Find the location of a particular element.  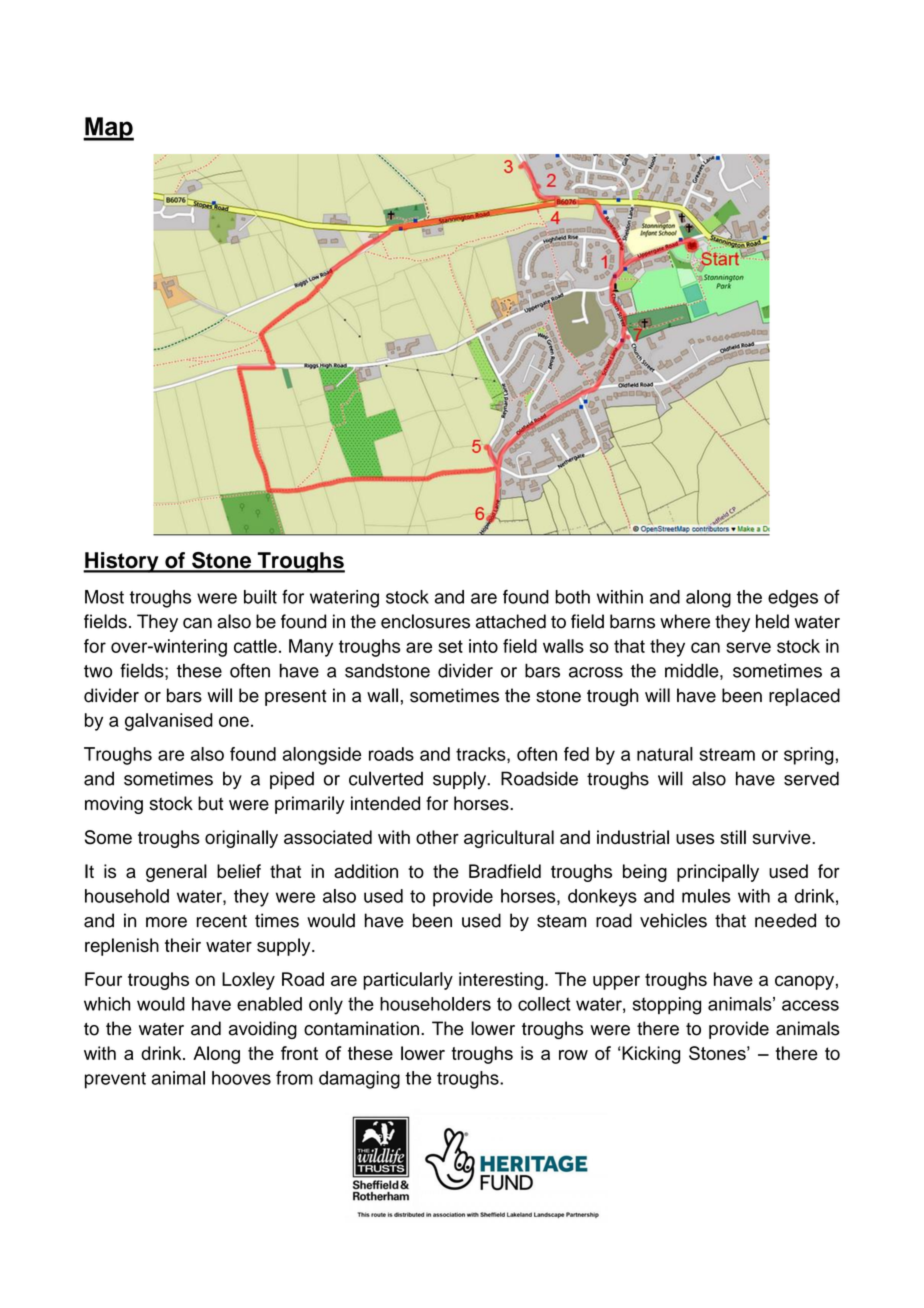

enclosures is located at coordinates (425, 621).
